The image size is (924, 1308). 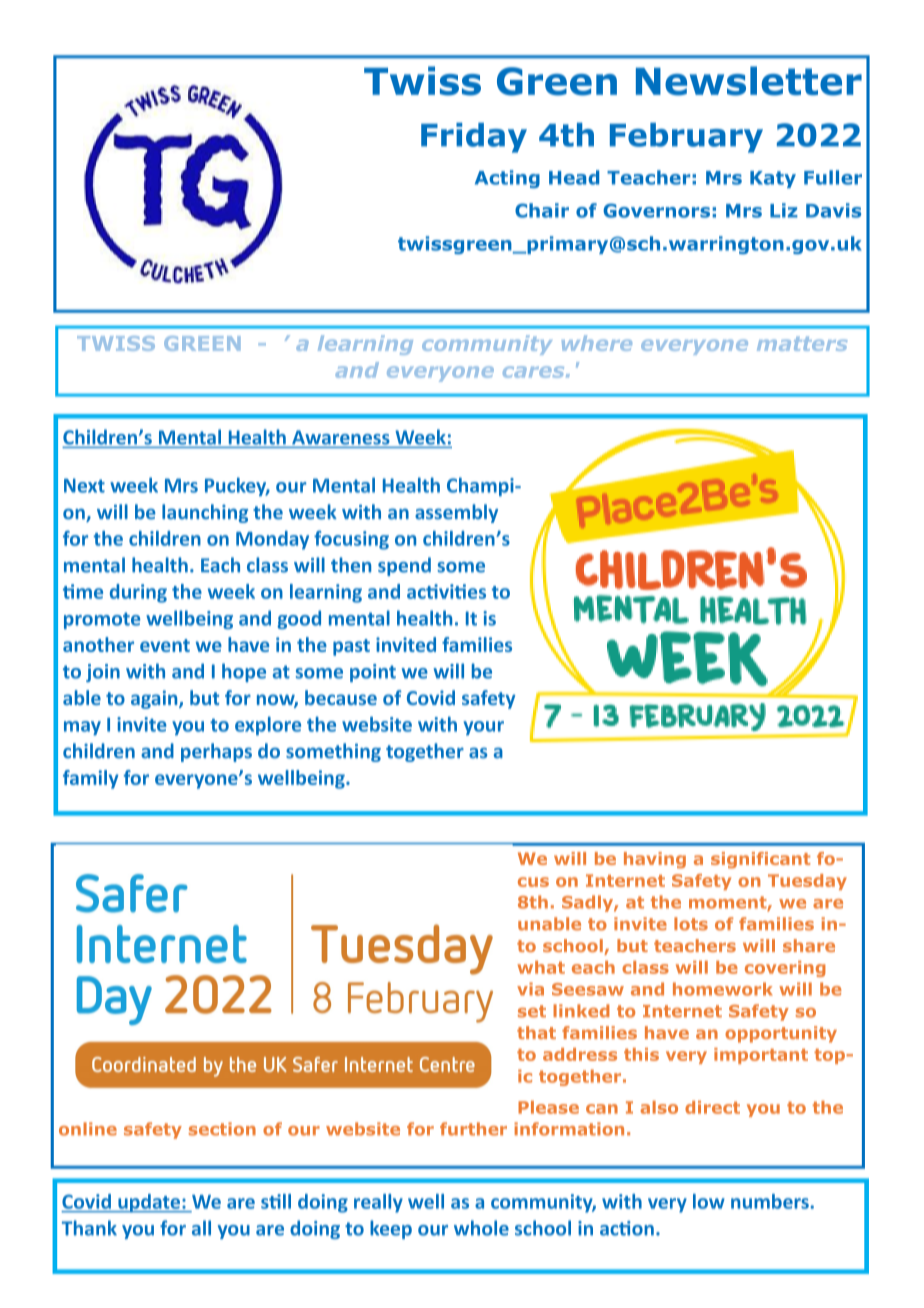 I want to click on whole, so click(x=481, y=1228).
